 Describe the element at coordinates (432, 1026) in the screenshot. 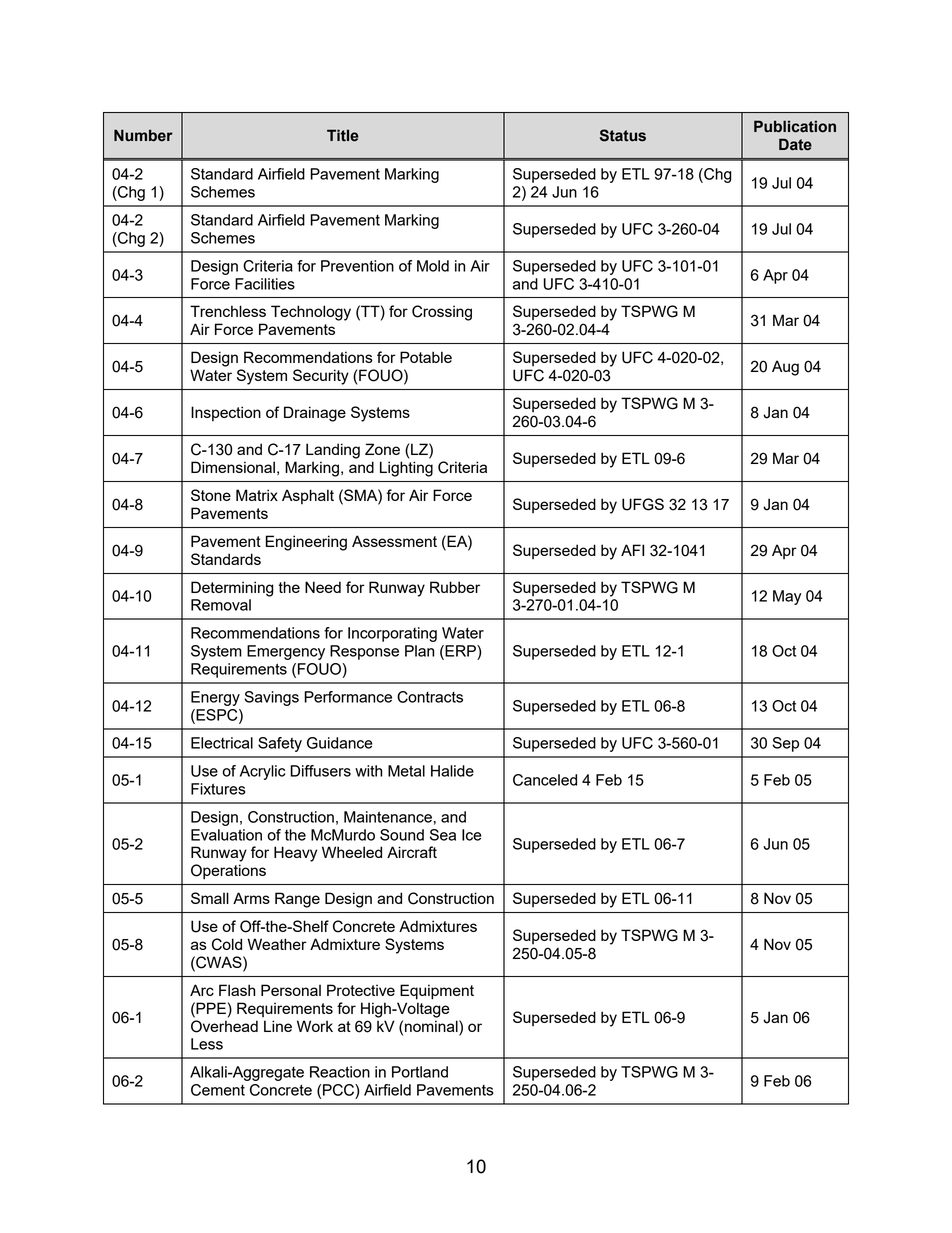

I see `nominal` at that location.
